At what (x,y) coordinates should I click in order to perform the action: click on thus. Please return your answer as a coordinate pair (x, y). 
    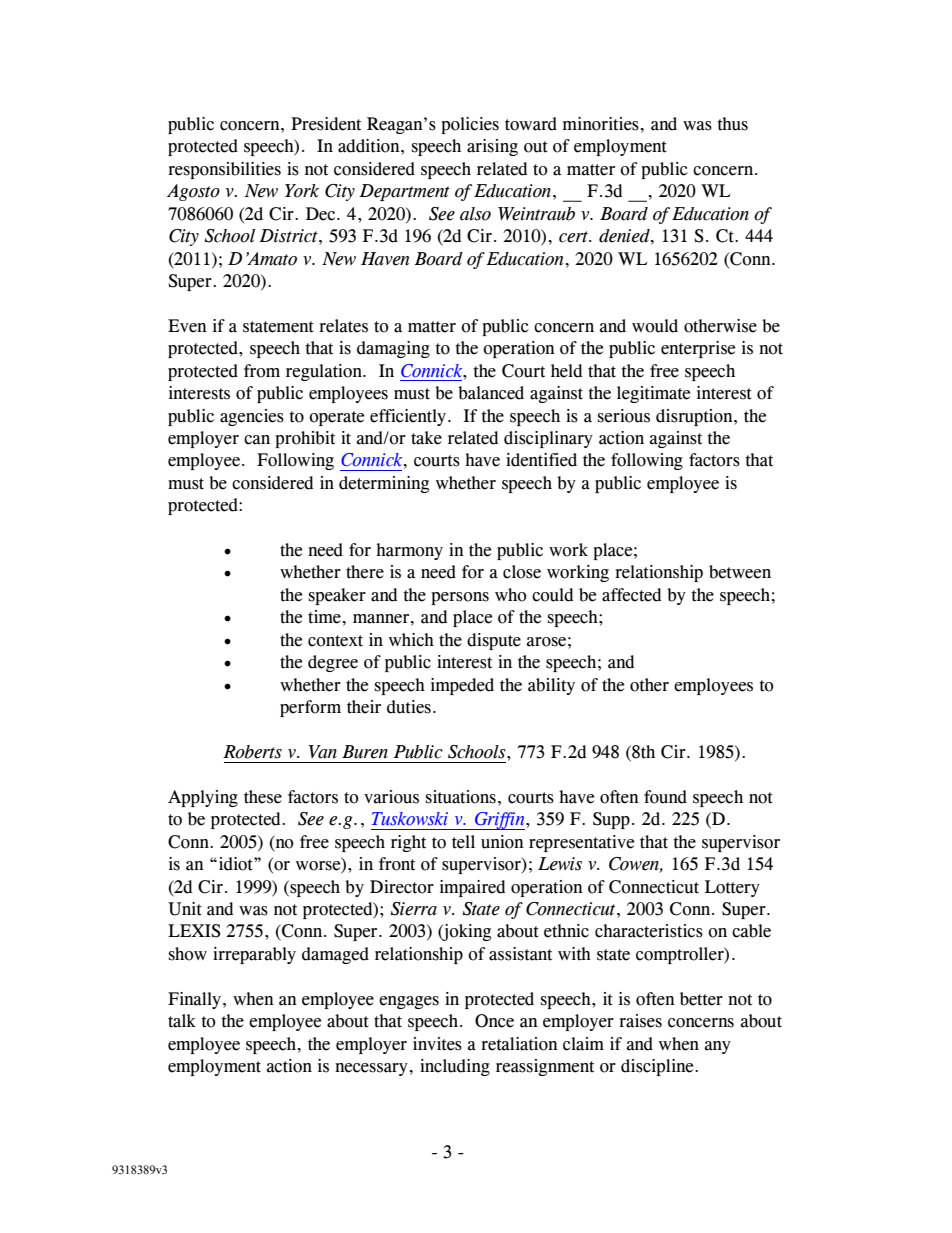
    Looking at the image, I should click on (732, 124).
